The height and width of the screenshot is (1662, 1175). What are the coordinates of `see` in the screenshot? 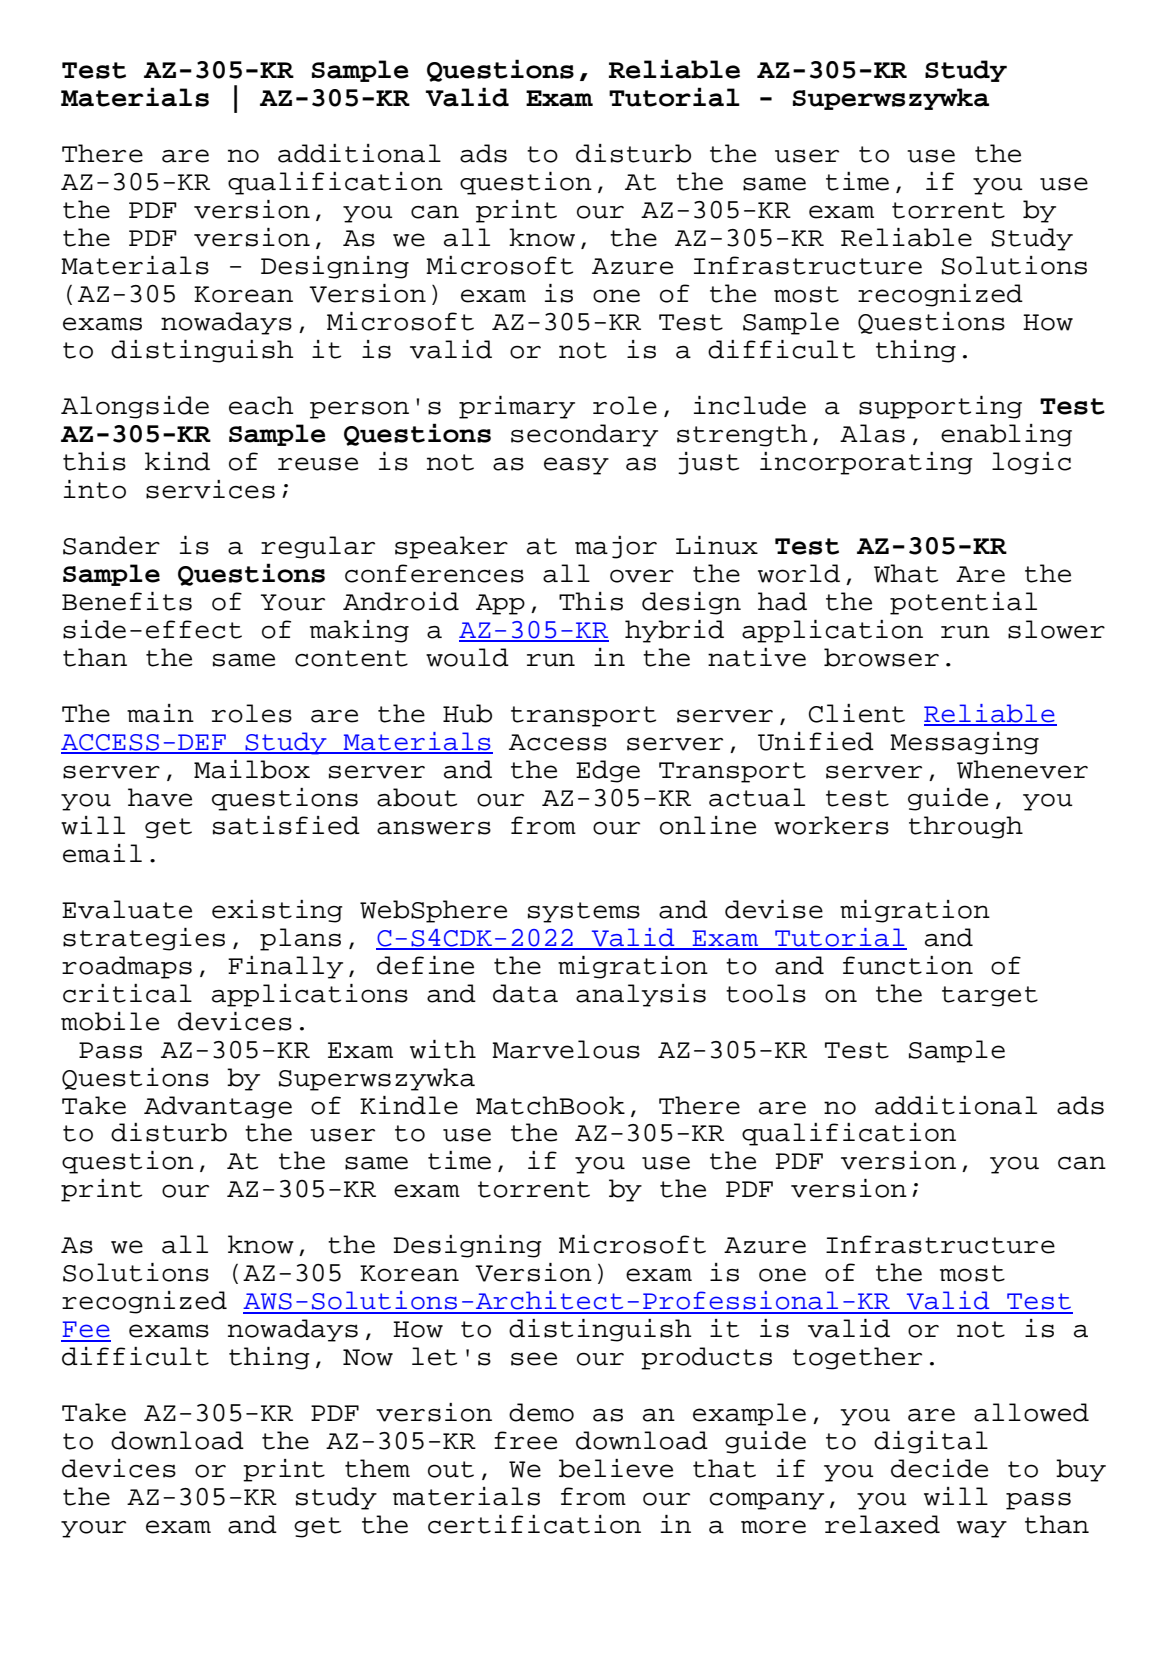 It's located at (534, 1359).
